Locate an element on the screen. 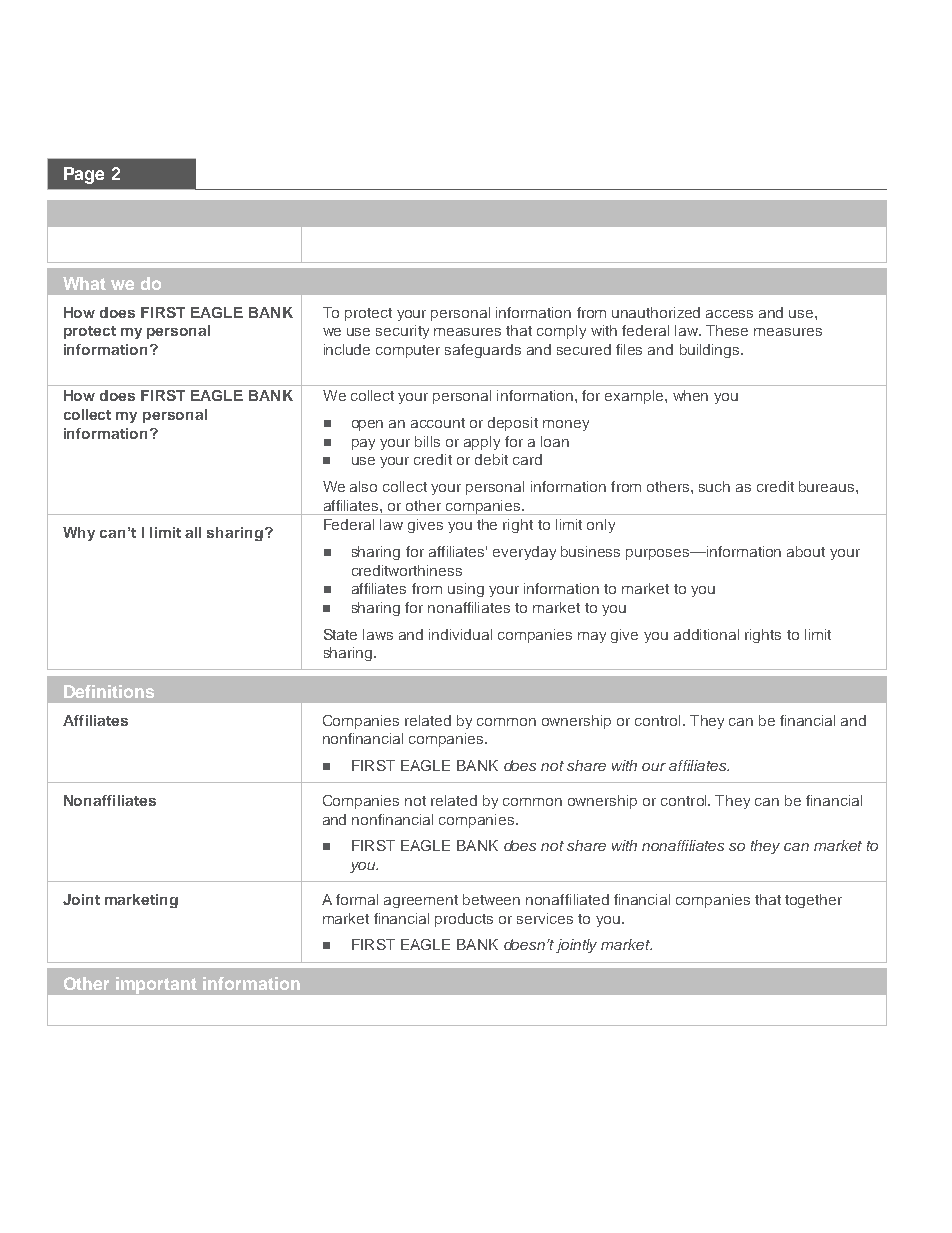 The image size is (952, 1233). Definitions is located at coordinates (109, 691).
